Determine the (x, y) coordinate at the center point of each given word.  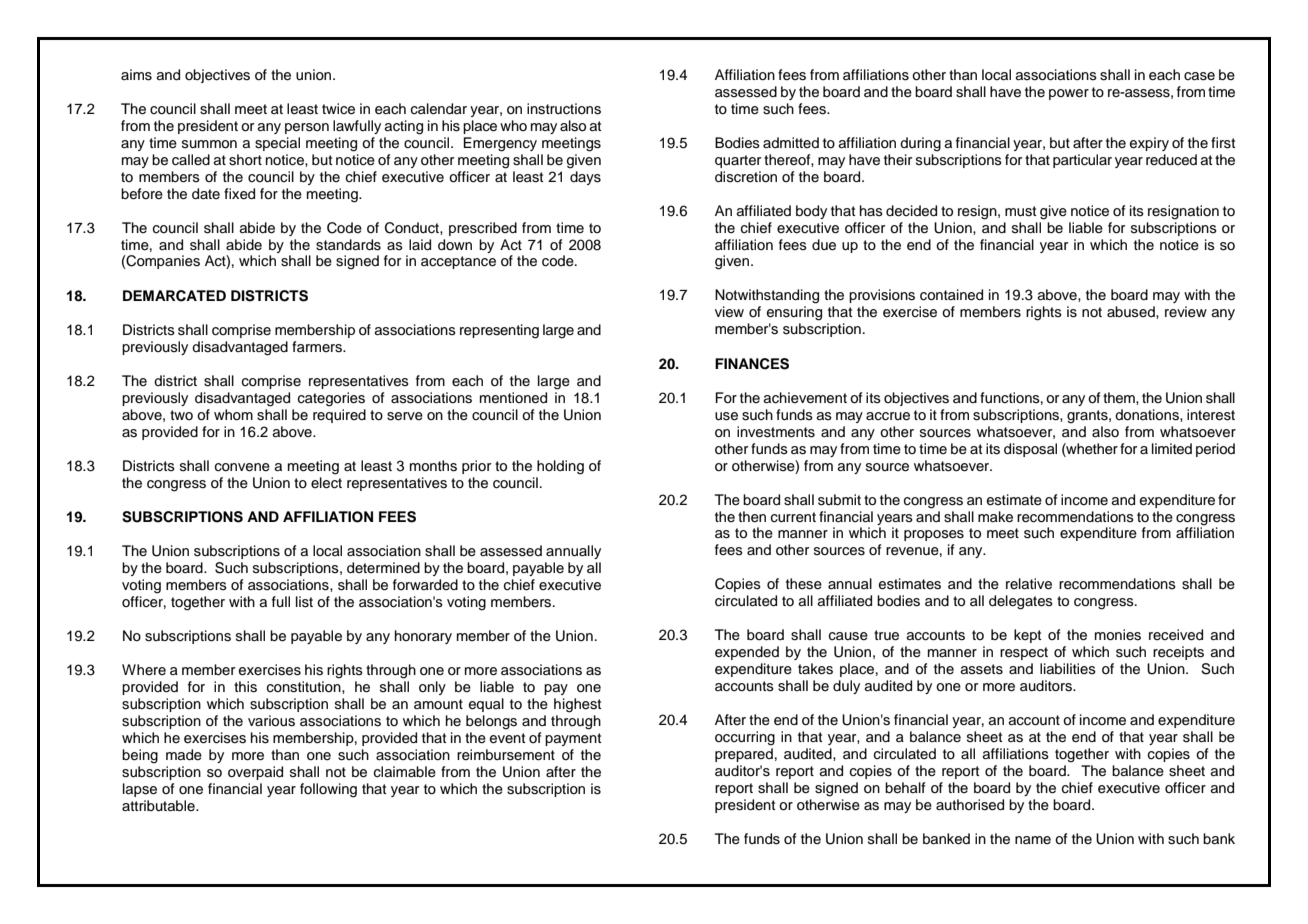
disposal (1030, 450)
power (1069, 94)
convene (242, 467)
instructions (564, 109)
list (304, 602)
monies (1118, 635)
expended (747, 653)
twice (338, 109)
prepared (744, 755)
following (328, 790)
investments (776, 432)
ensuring (794, 313)
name (1033, 840)
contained (951, 295)
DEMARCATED (174, 296)
